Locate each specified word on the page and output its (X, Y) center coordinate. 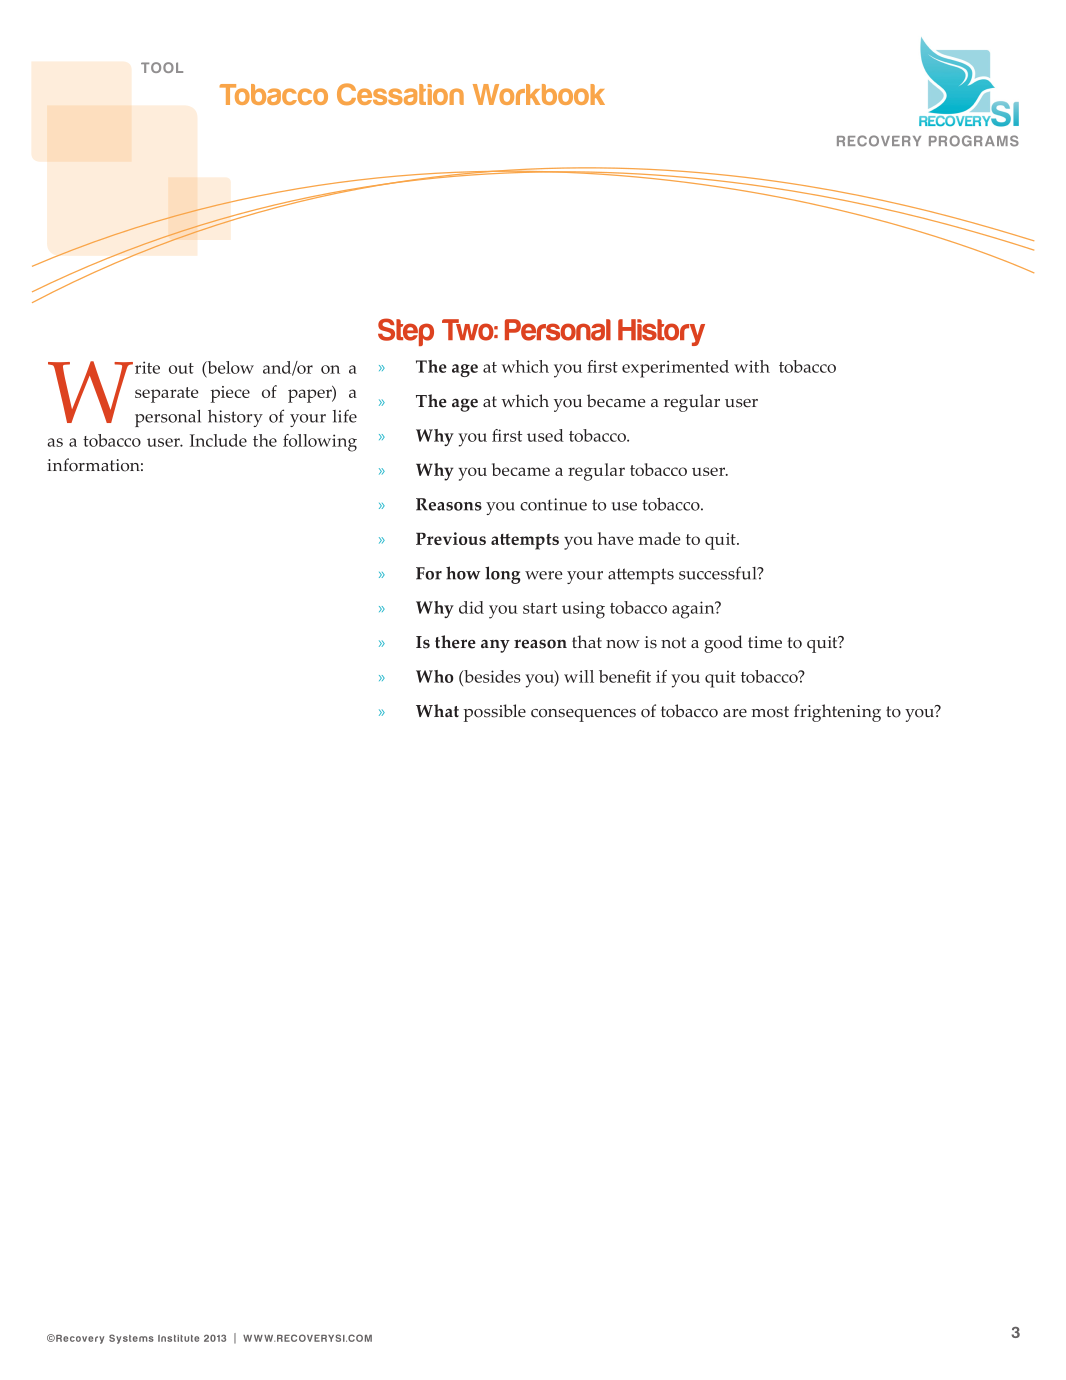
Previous (451, 538)
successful (719, 573)
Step (406, 332)
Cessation (400, 94)
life (345, 416)
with (752, 366)
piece (230, 394)
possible (495, 713)
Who (434, 676)
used (545, 435)
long (502, 575)
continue (553, 504)
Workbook (539, 94)
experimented (675, 369)
